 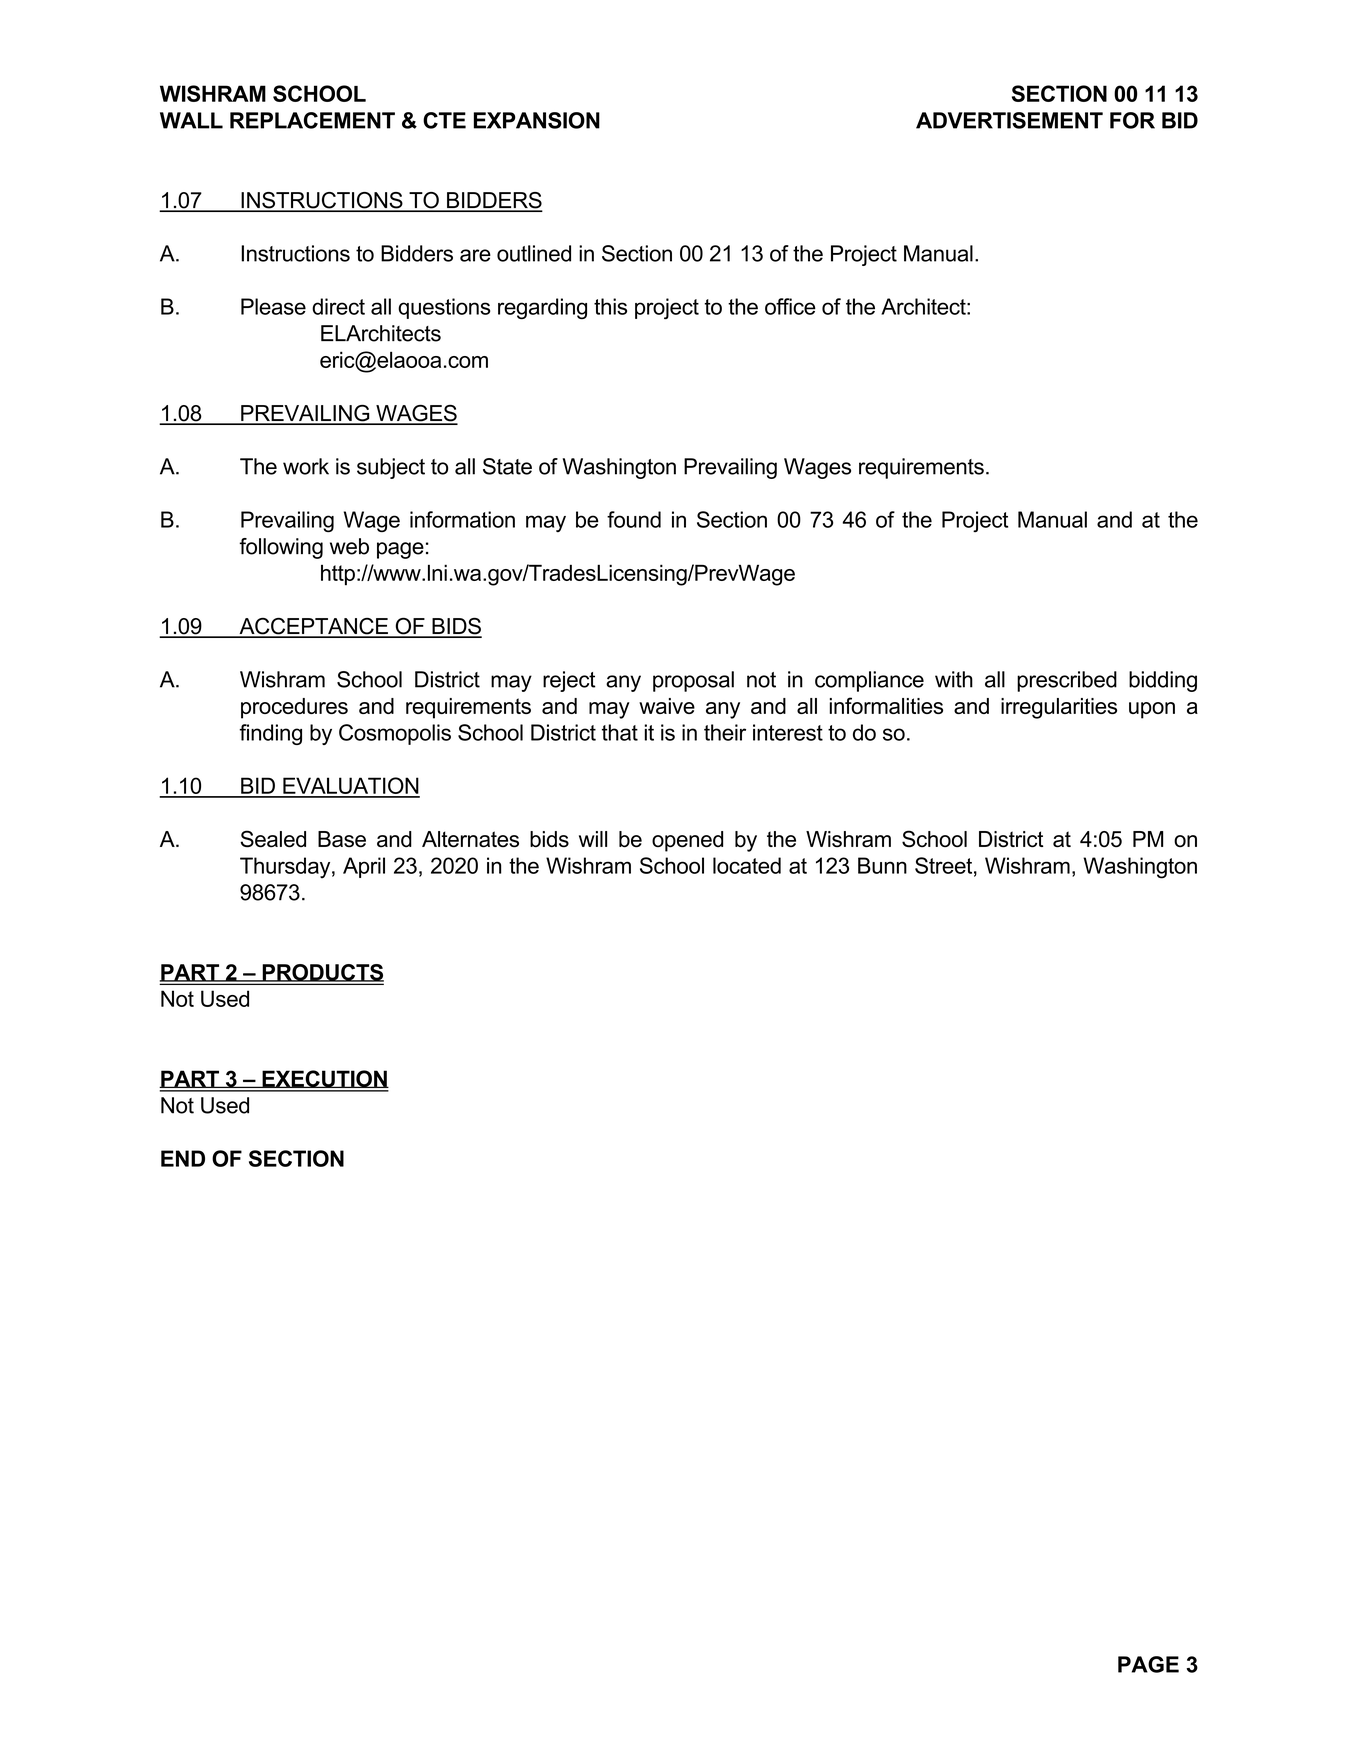 What do you see at coordinates (312, 120) in the page?
I see `REPLACEMENT` at bounding box center [312, 120].
